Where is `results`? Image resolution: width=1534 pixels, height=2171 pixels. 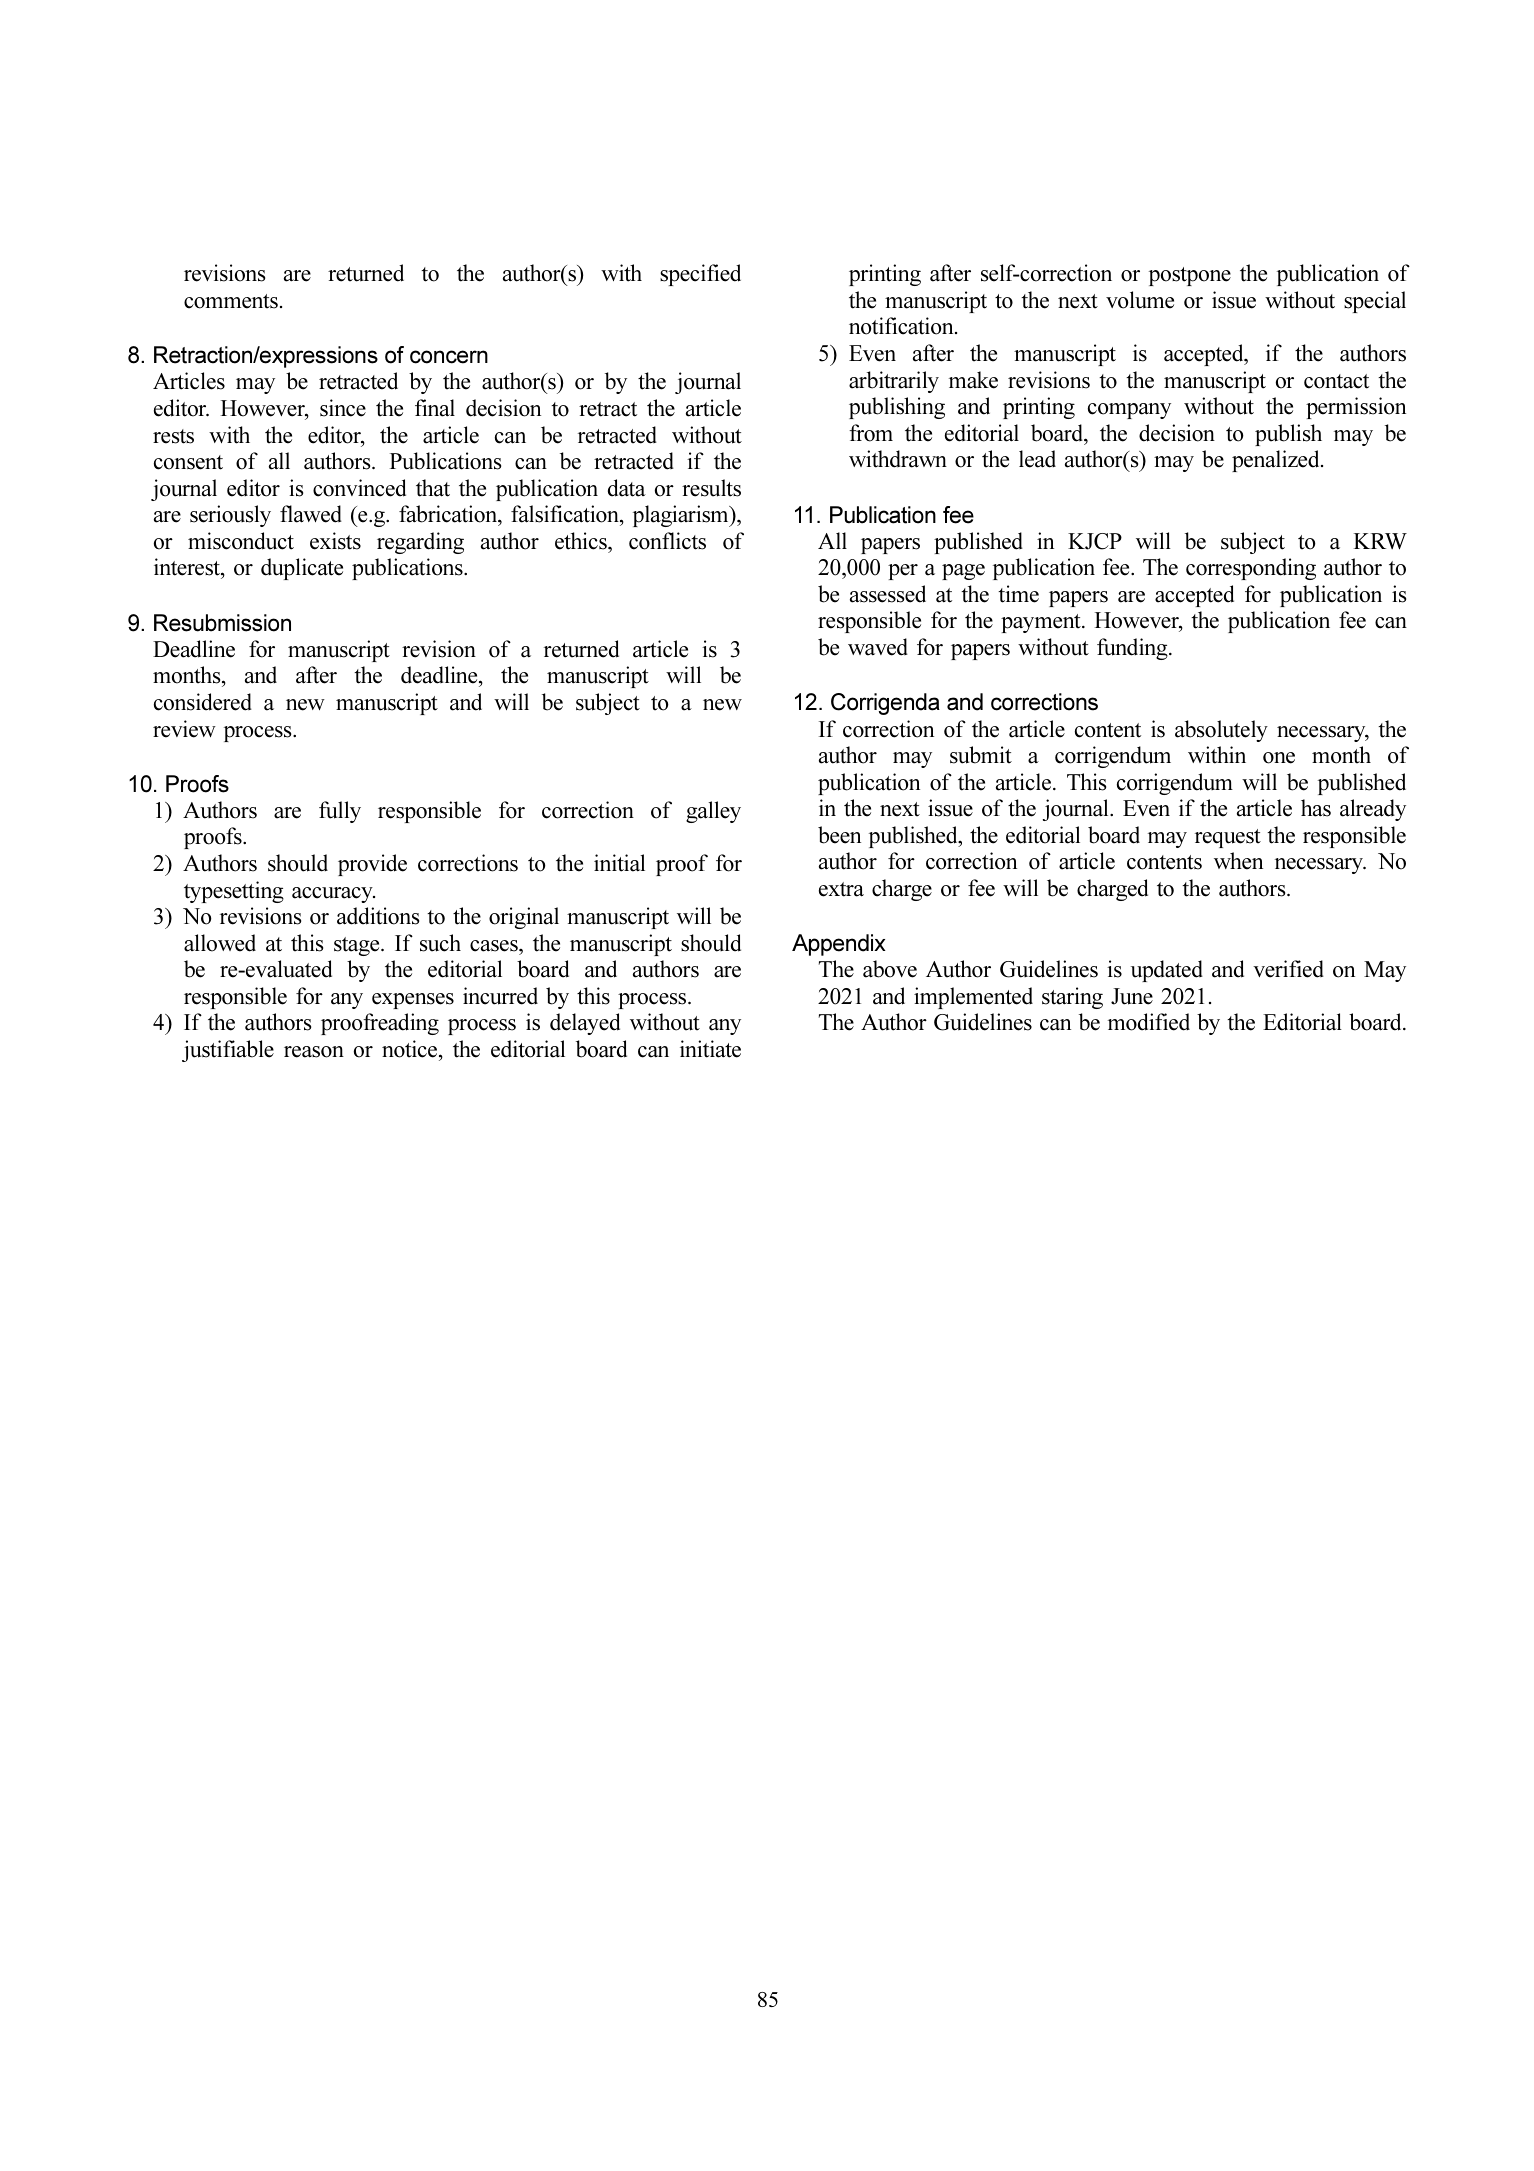 results is located at coordinates (711, 488).
